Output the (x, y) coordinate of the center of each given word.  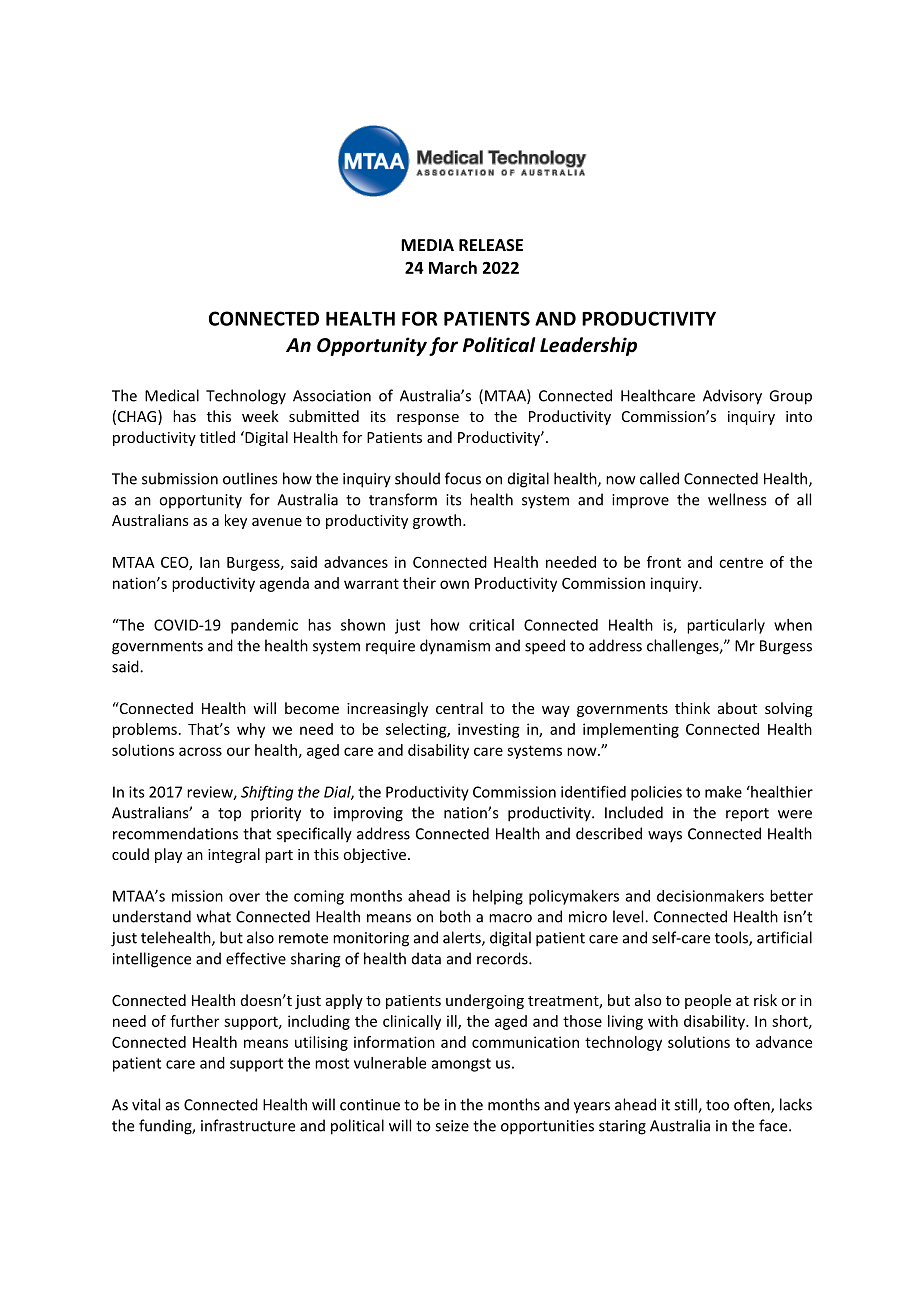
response (428, 419)
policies (656, 793)
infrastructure (248, 1125)
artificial (784, 937)
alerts (463, 938)
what (214, 916)
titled (217, 437)
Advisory (732, 397)
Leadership (588, 346)
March (453, 267)
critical (491, 625)
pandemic (264, 626)
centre (741, 563)
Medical (172, 395)
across (200, 751)
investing (489, 730)
